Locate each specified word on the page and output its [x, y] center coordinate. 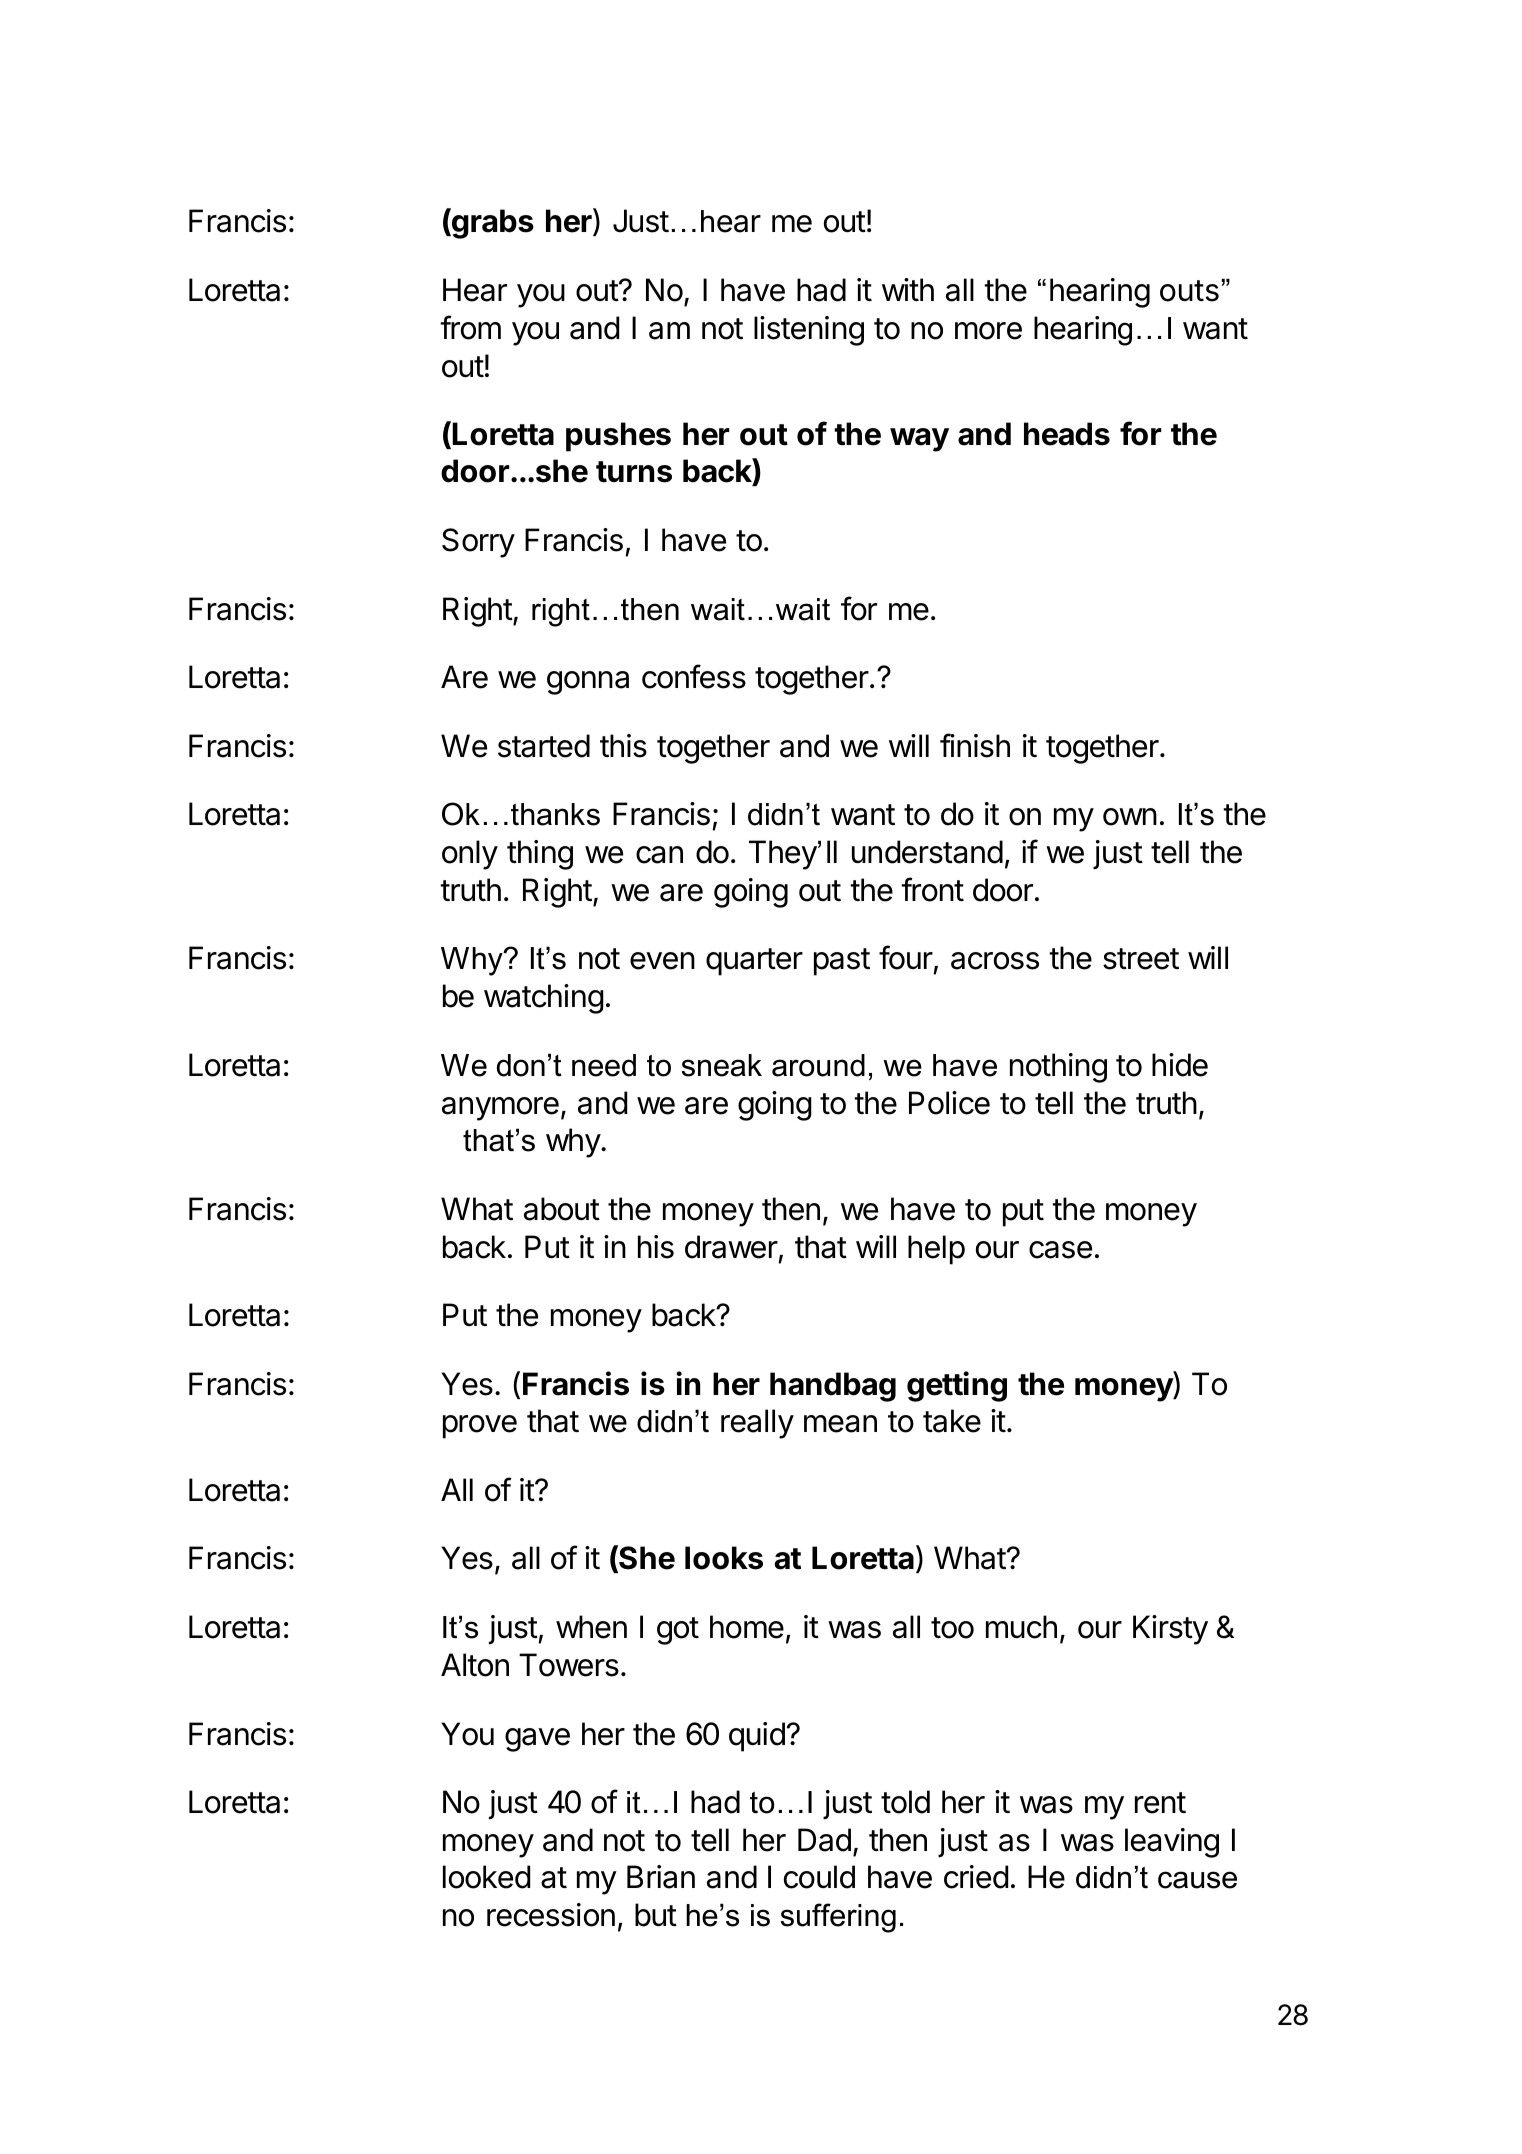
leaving [1172, 1843]
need [604, 1065]
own [1130, 817]
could [819, 1877]
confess [694, 676]
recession [551, 1915]
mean [840, 1424]
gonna [588, 683]
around [818, 1065]
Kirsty [1170, 1630]
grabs [492, 223]
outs [1189, 291]
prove [480, 1427]
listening [809, 331]
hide [1180, 1065]
